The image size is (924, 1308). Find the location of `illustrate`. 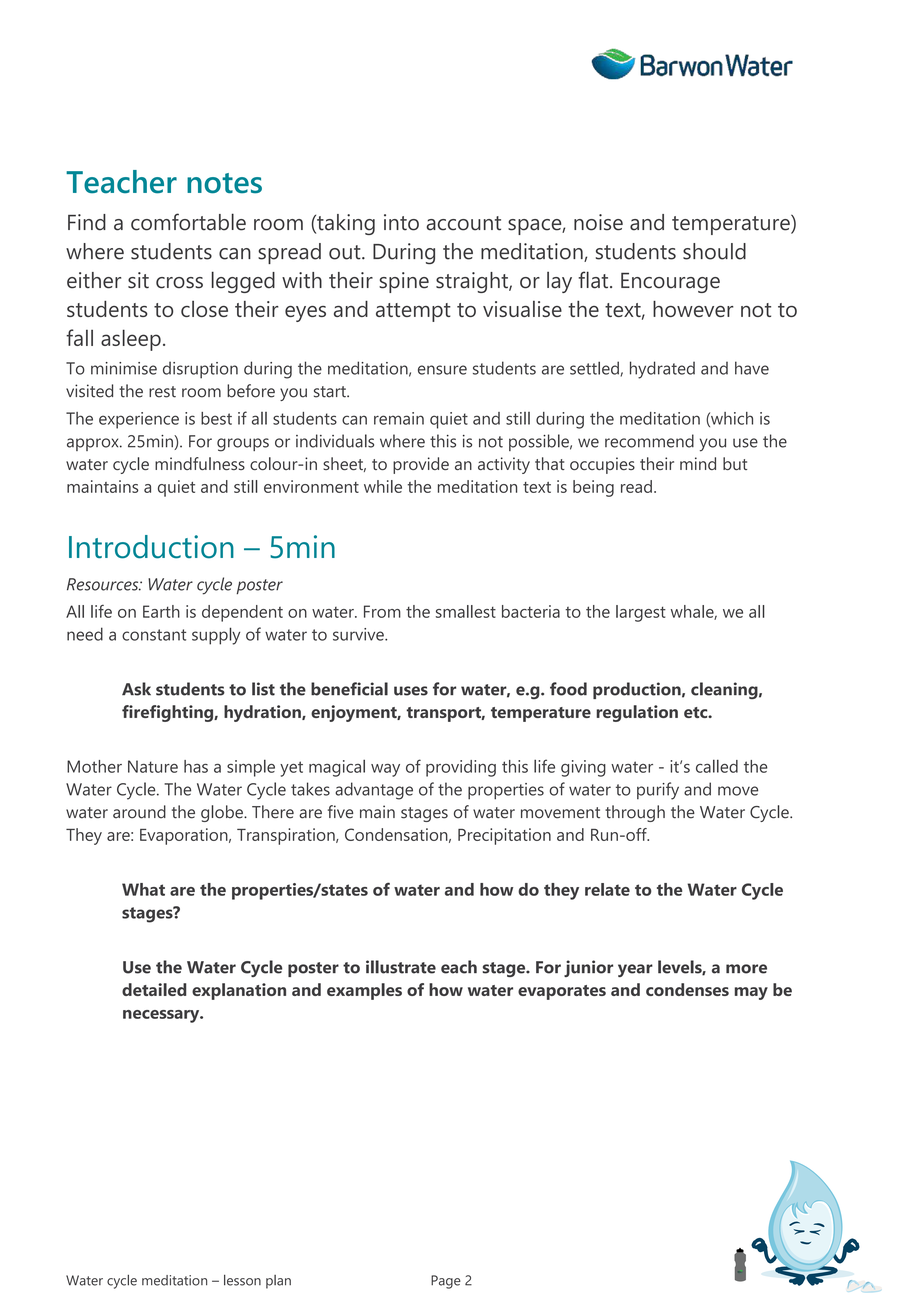

illustrate is located at coordinates (401, 967).
